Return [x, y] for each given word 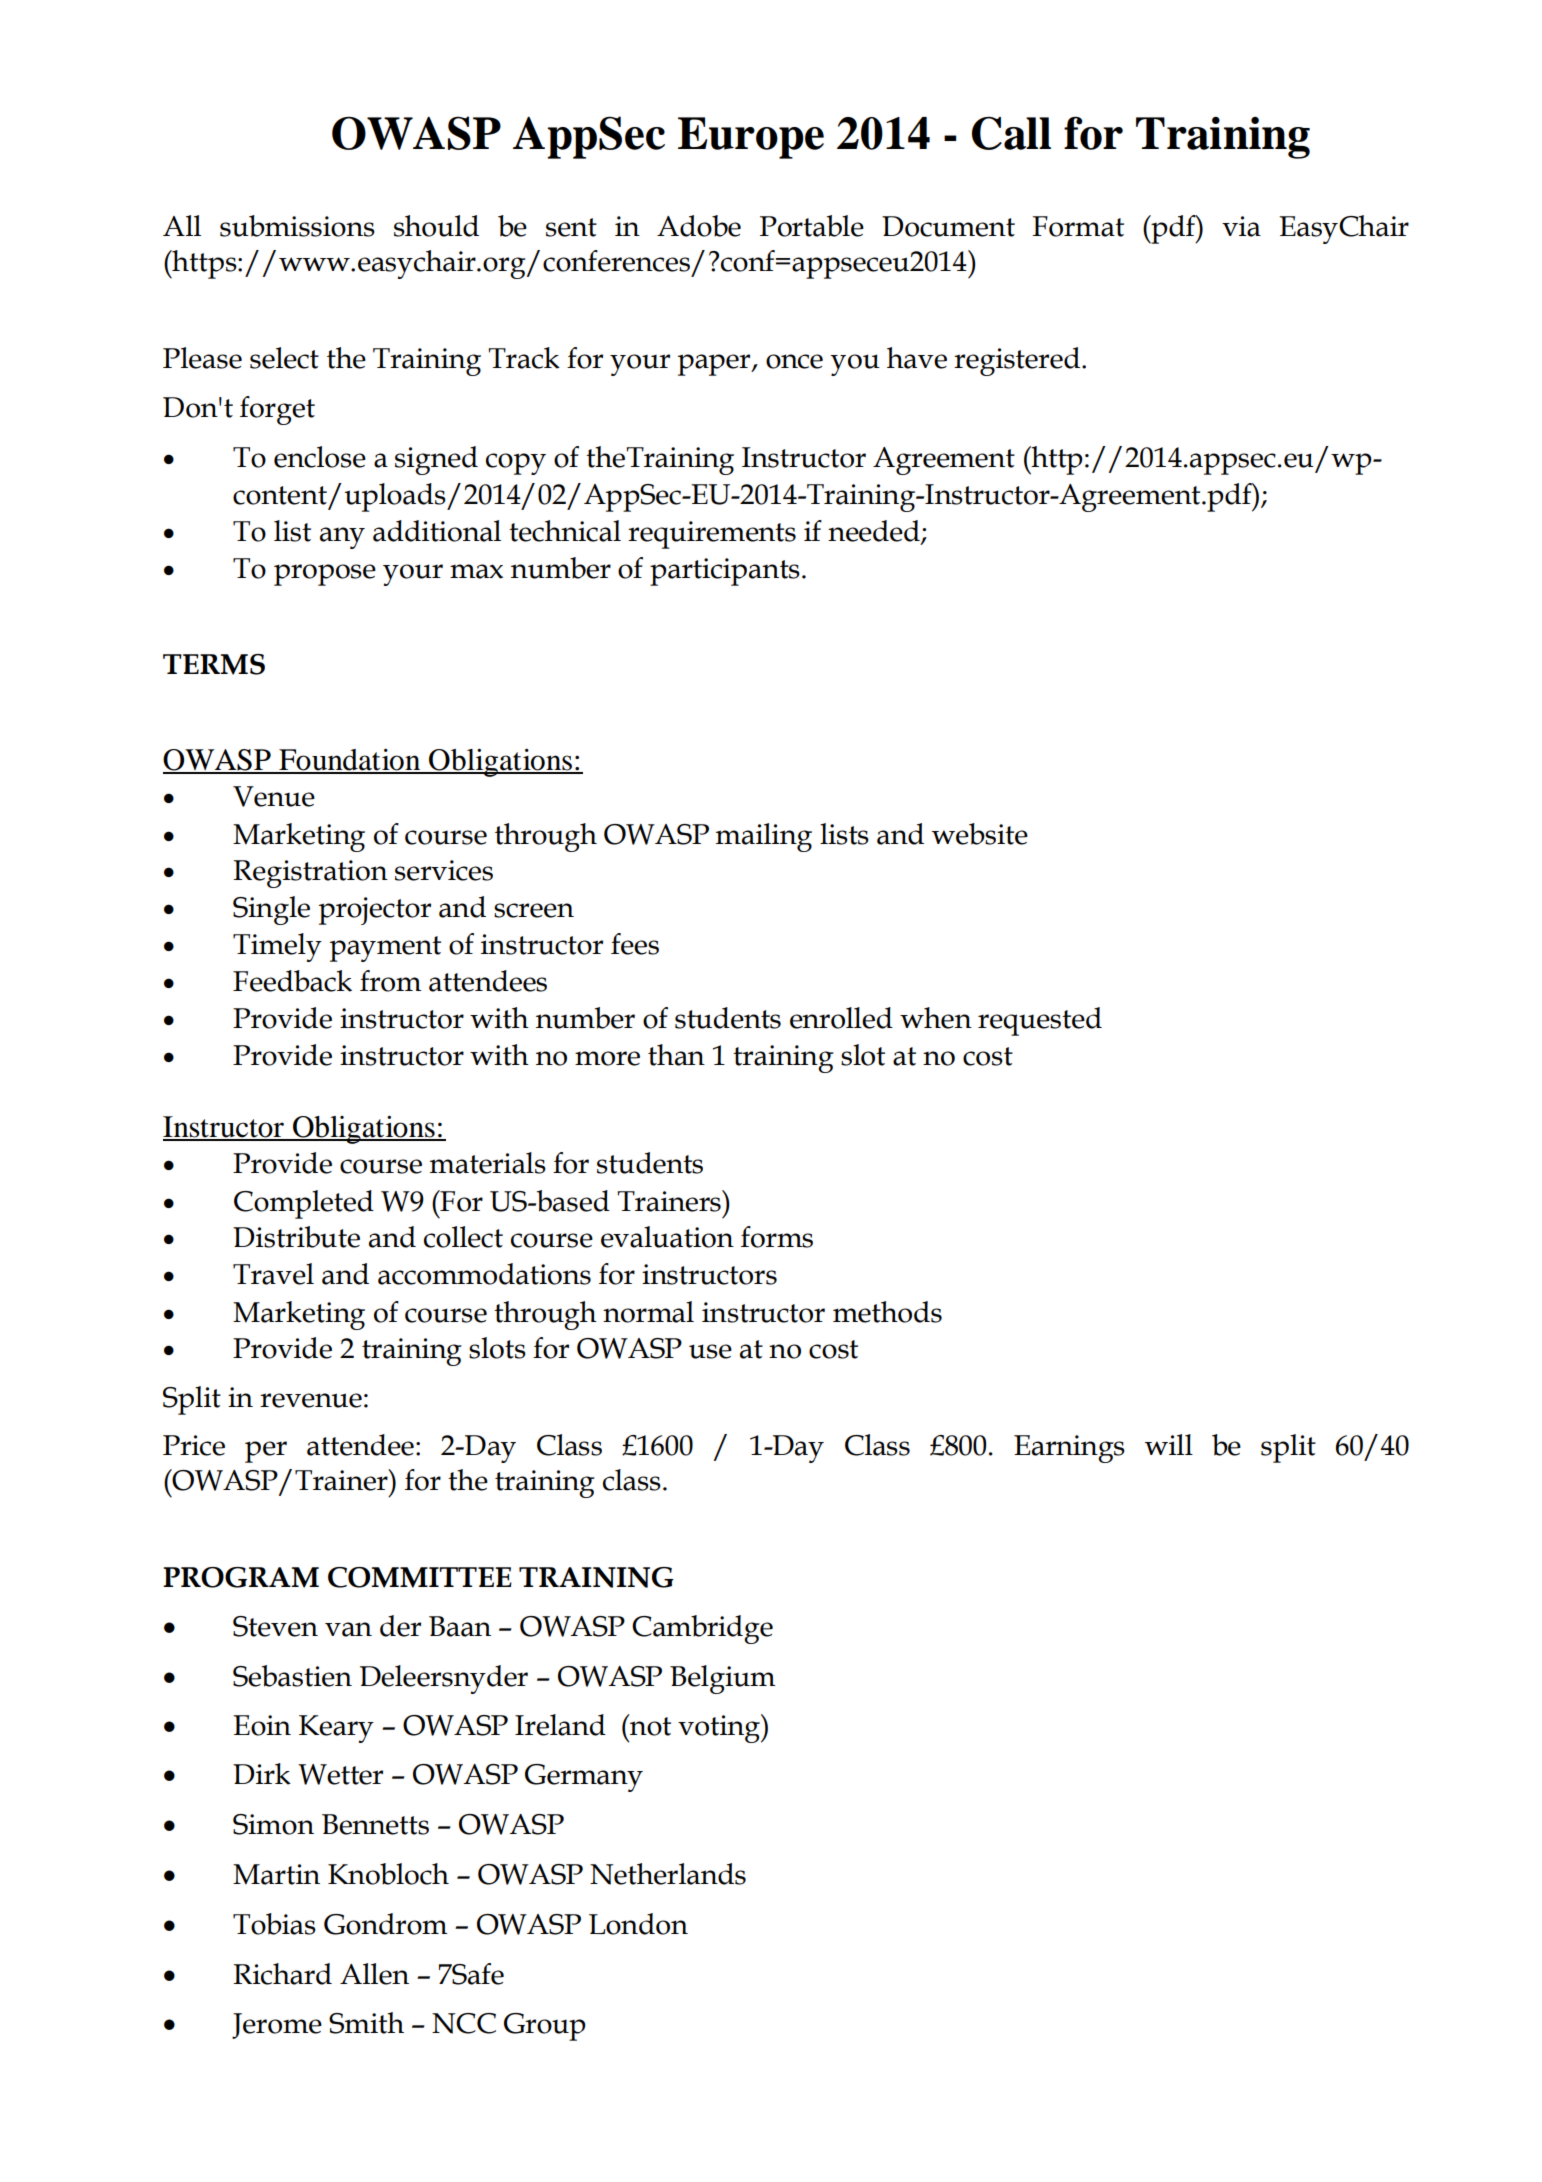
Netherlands [668, 1874]
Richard [282, 1974]
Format [1078, 226]
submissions [297, 226]
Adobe [699, 226]
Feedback [292, 981]
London [638, 1924]
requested [1040, 1021]
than [676, 1055]
